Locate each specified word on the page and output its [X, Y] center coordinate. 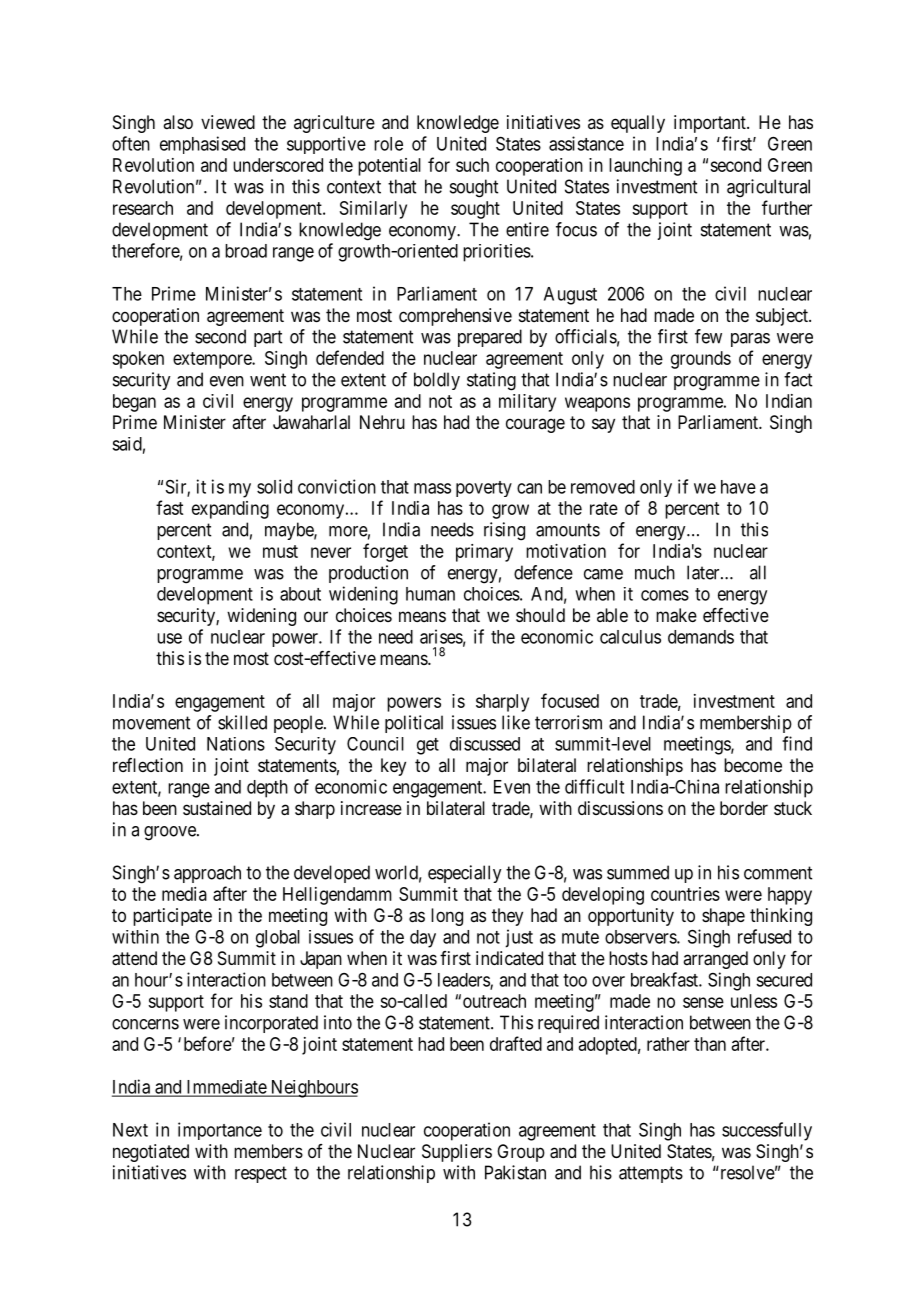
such [472, 165]
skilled [242, 722]
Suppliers [457, 1153]
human [430, 594]
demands [701, 637]
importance [220, 1131]
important [711, 124]
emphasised [202, 145]
